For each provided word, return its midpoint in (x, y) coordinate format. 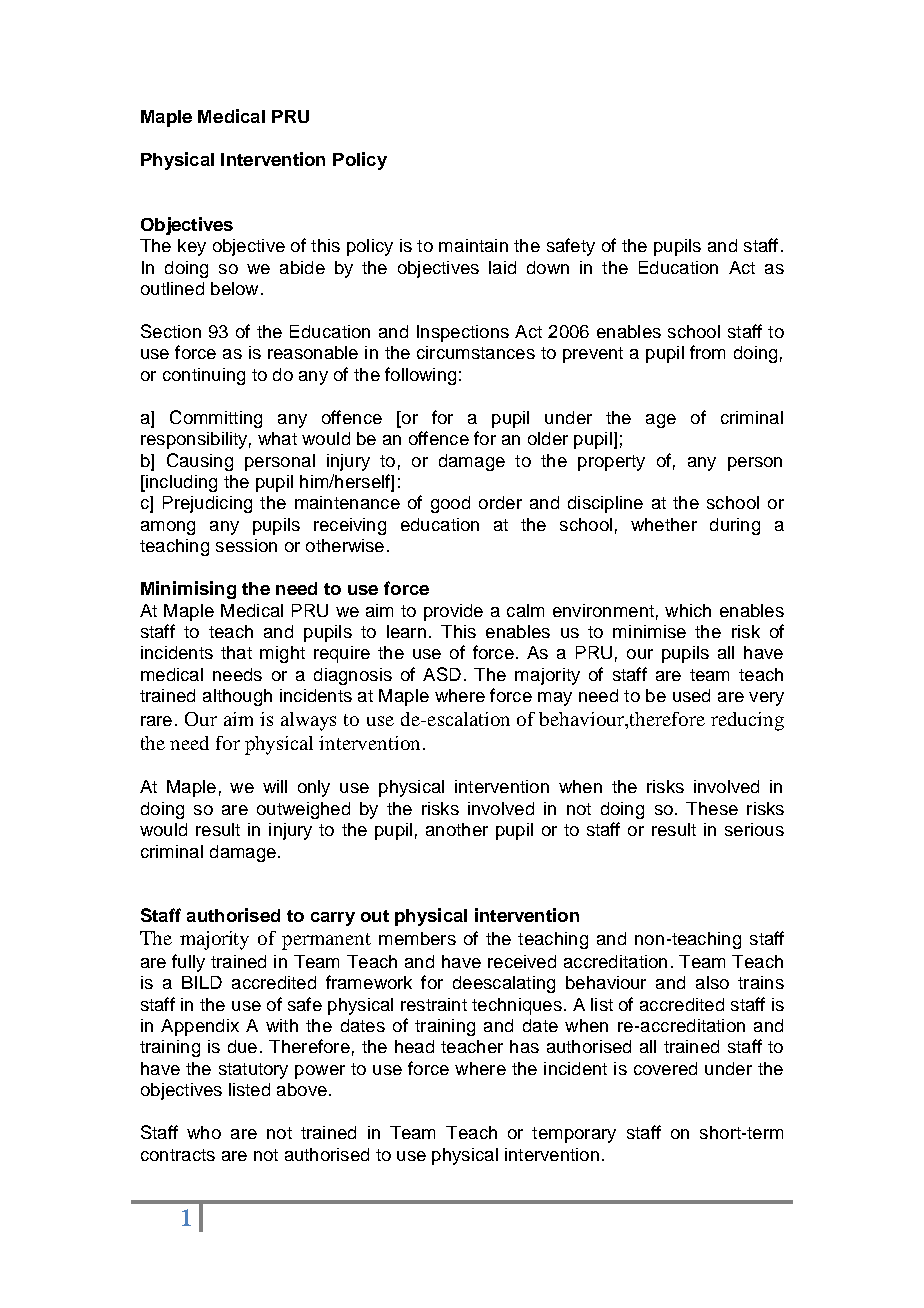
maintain (473, 245)
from (707, 352)
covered (665, 1068)
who (204, 1132)
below (234, 288)
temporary (574, 1135)
